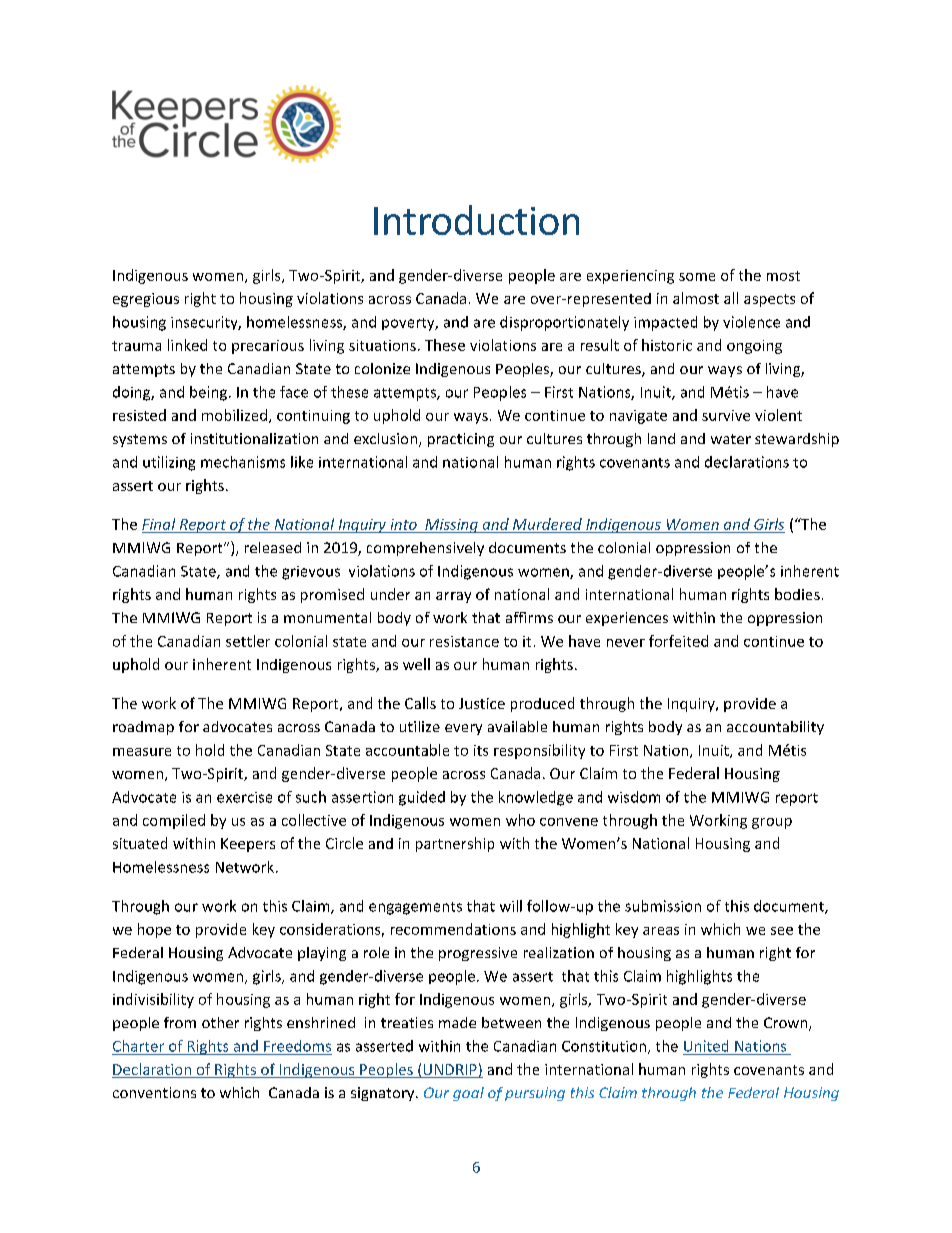  What do you see at coordinates (797, 594) in the screenshot?
I see `bodies` at bounding box center [797, 594].
